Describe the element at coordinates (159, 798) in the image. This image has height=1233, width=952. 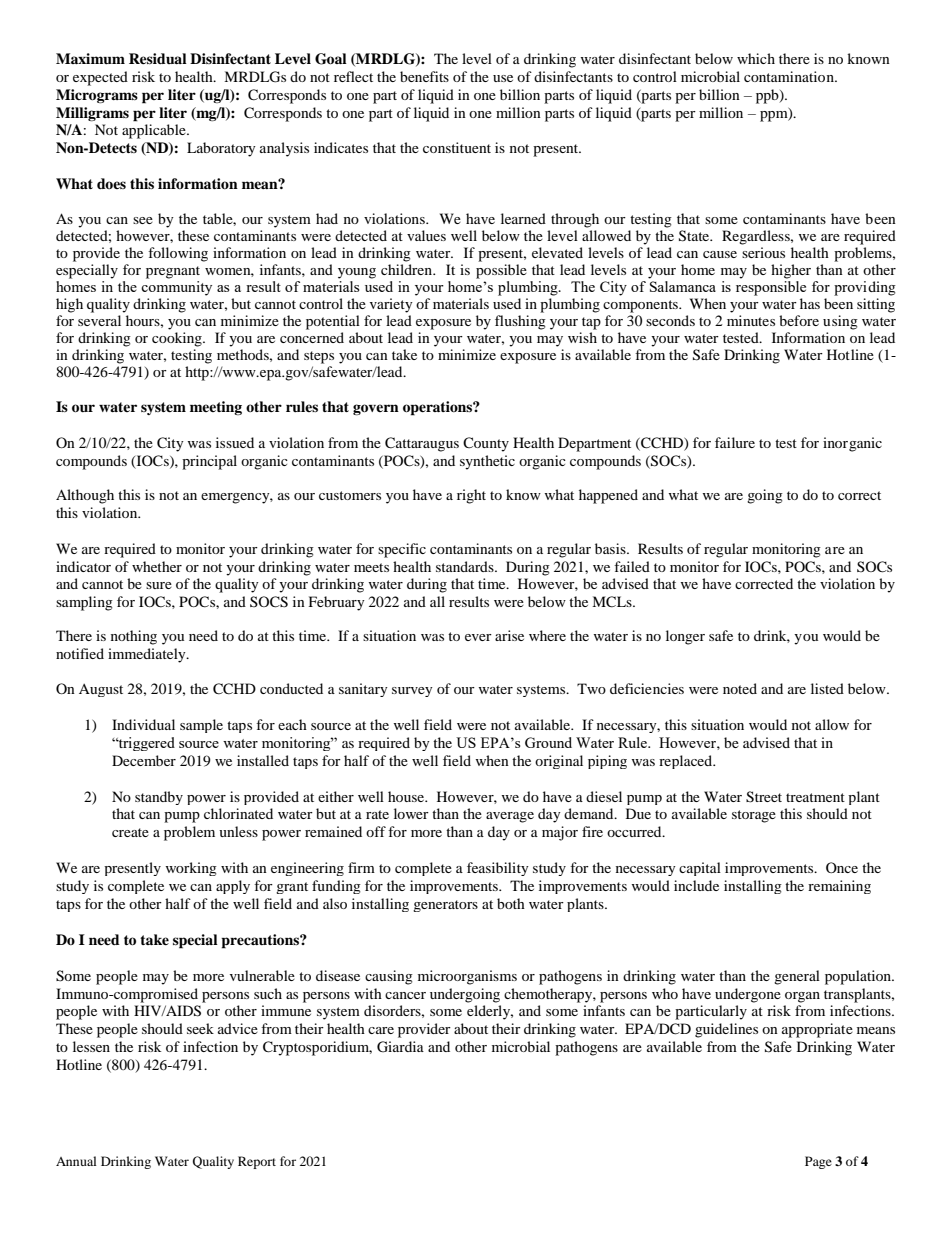
I see `standby` at that location.
